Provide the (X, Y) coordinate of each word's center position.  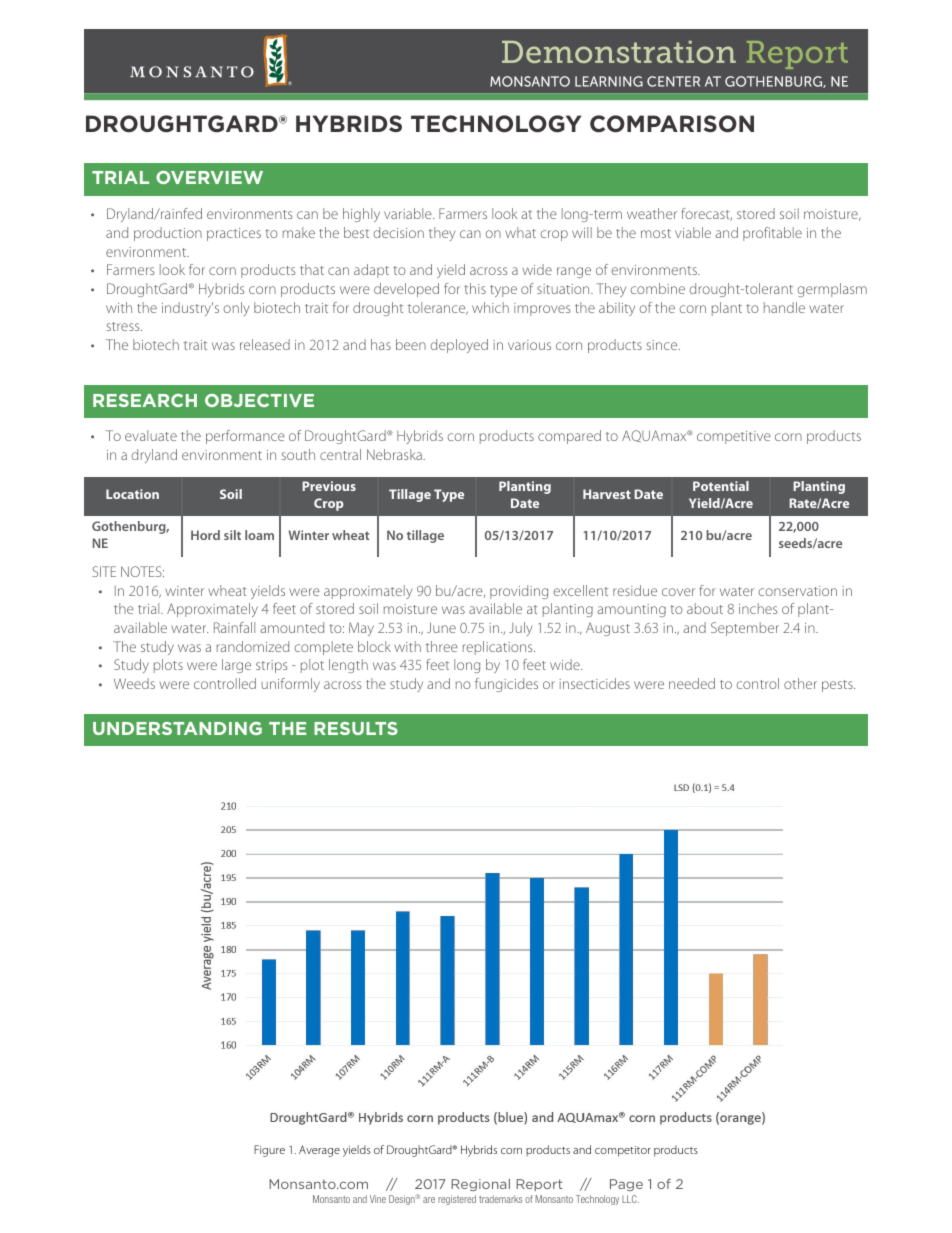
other (800, 683)
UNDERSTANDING (177, 728)
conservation (797, 591)
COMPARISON (672, 124)
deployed (459, 346)
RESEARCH (145, 400)
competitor (623, 1151)
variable (409, 213)
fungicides (506, 685)
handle (784, 307)
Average (319, 1151)
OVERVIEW (209, 177)
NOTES (142, 571)
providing (519, 592)
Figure (269, 1151)
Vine (378, 1199)
